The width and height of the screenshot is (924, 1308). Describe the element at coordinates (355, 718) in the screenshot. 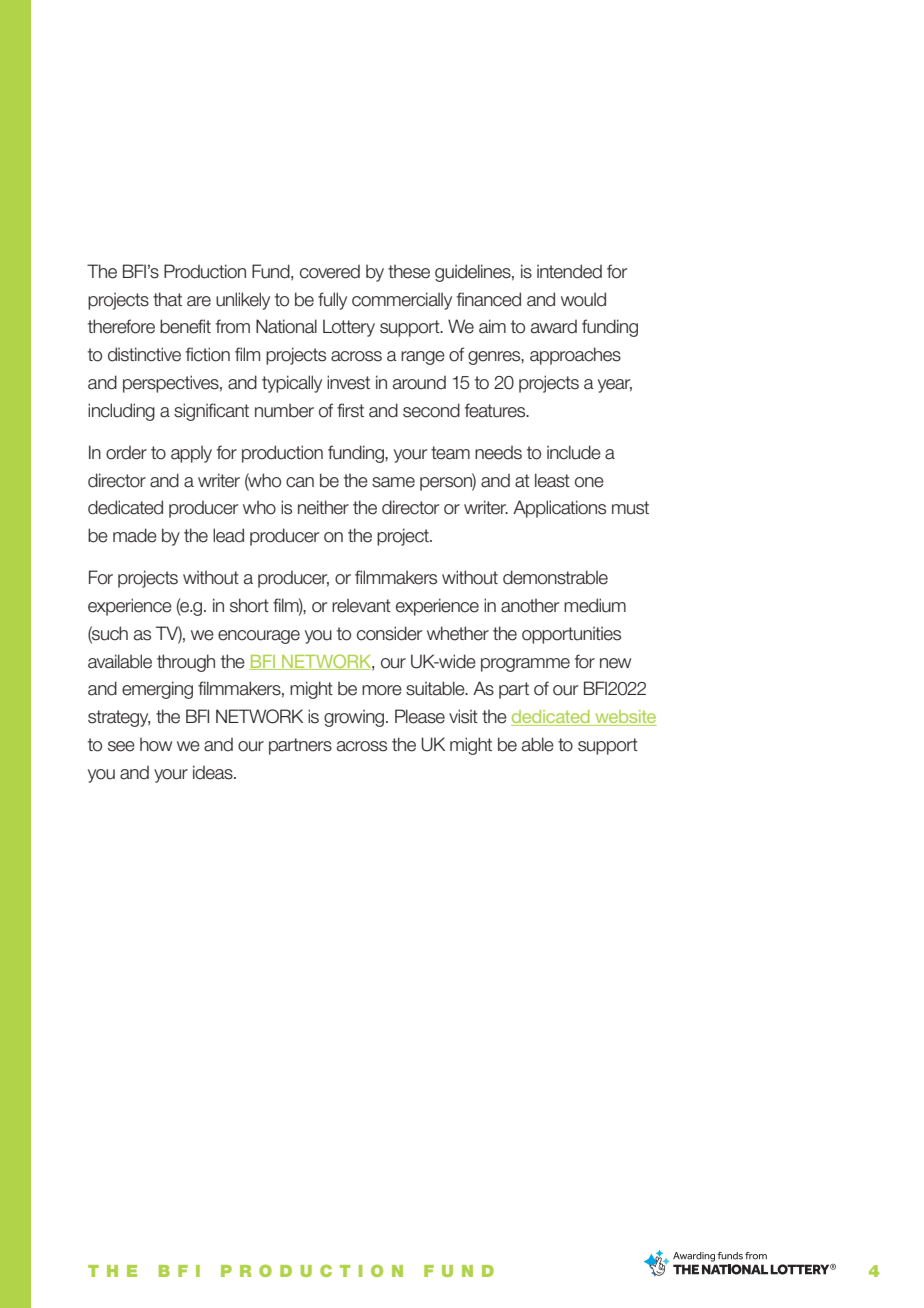

I see `growing` at that location.
